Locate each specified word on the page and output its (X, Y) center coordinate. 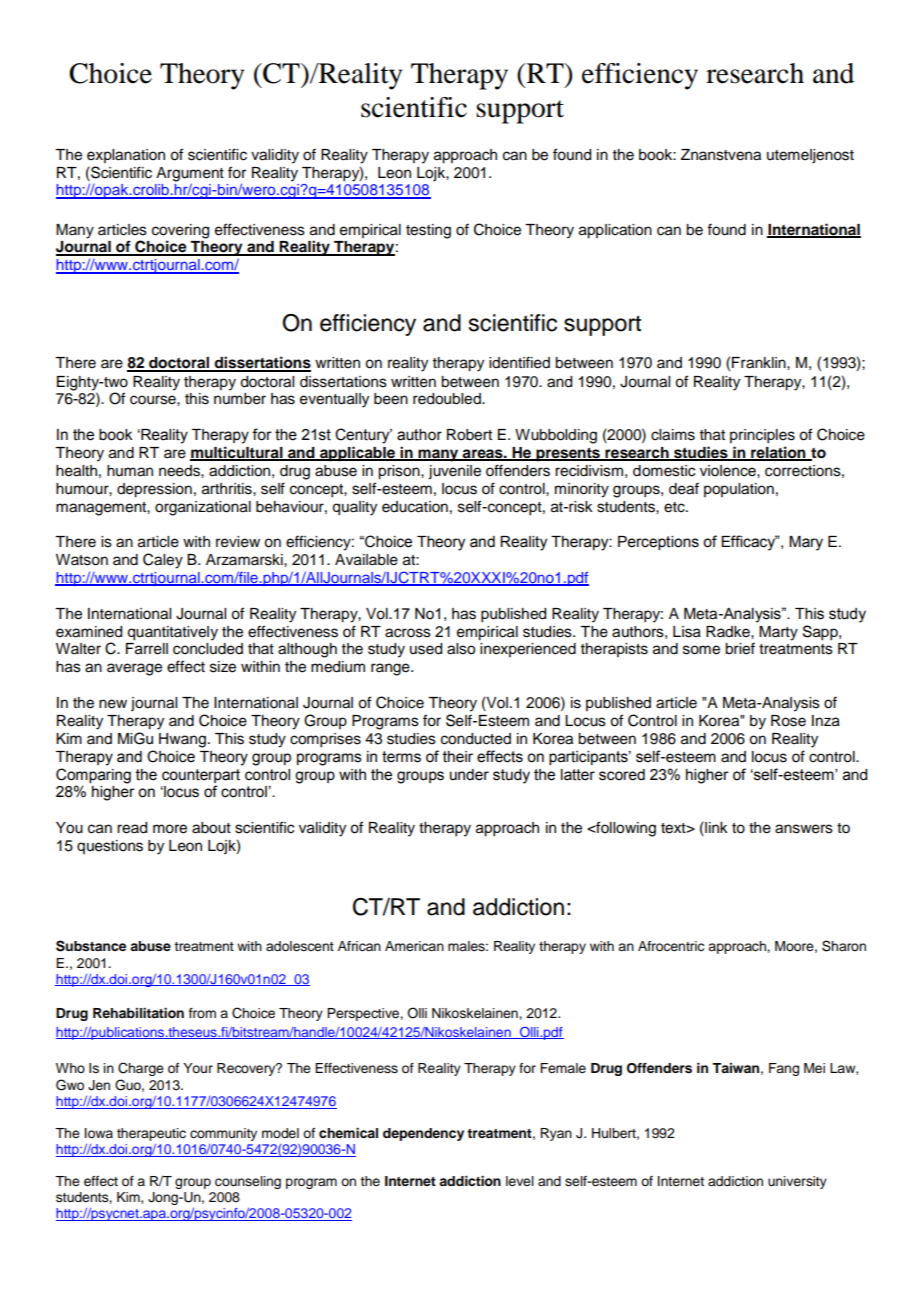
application (615, 231)
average (134, 669)
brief (740, 648)
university (797, 1182)
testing (428, 231)
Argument (190, 174)
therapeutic (151, 1134)
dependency (423, 1134)
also (461, 649)
